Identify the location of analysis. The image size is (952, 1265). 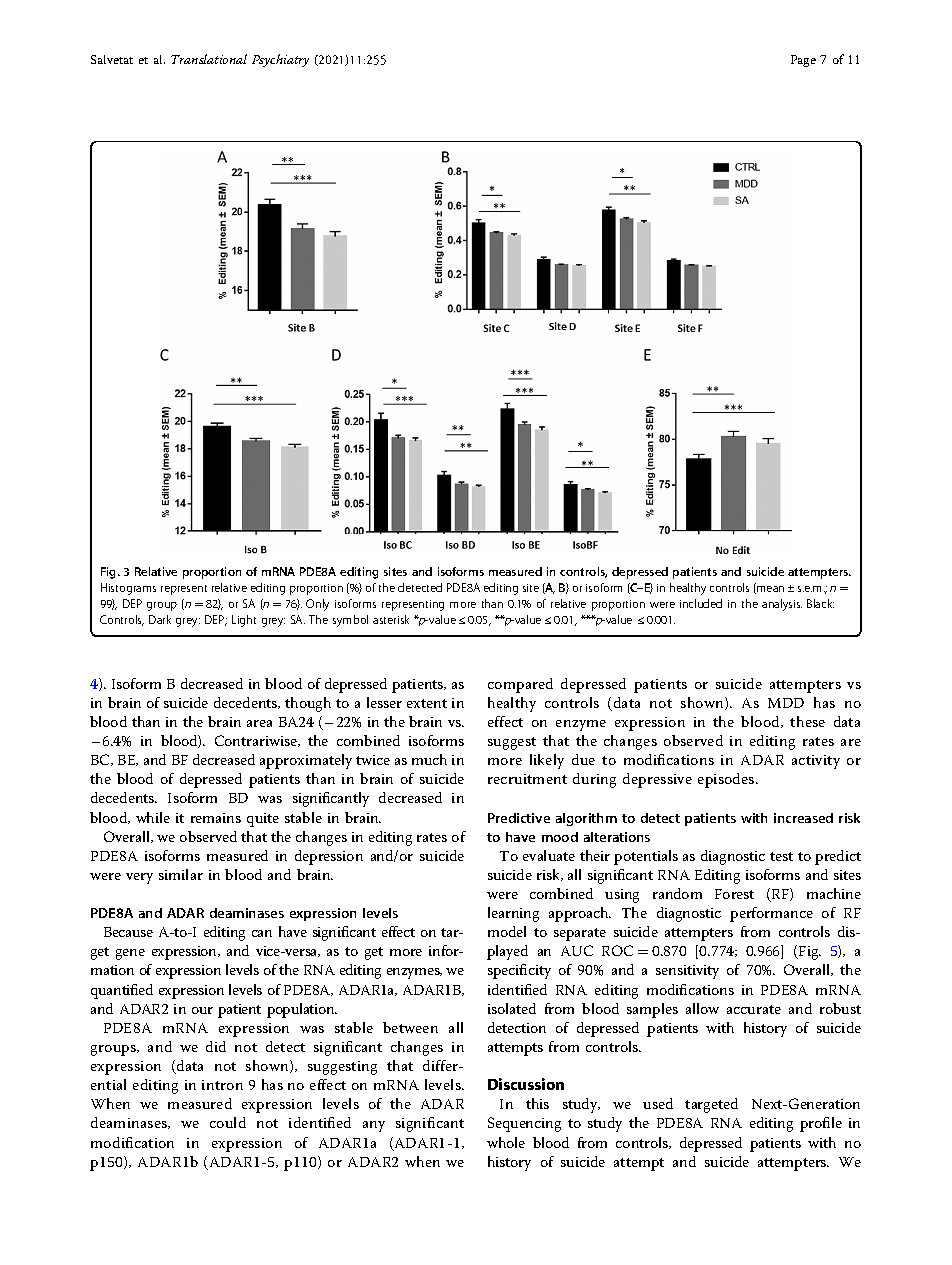
(782, 605).
